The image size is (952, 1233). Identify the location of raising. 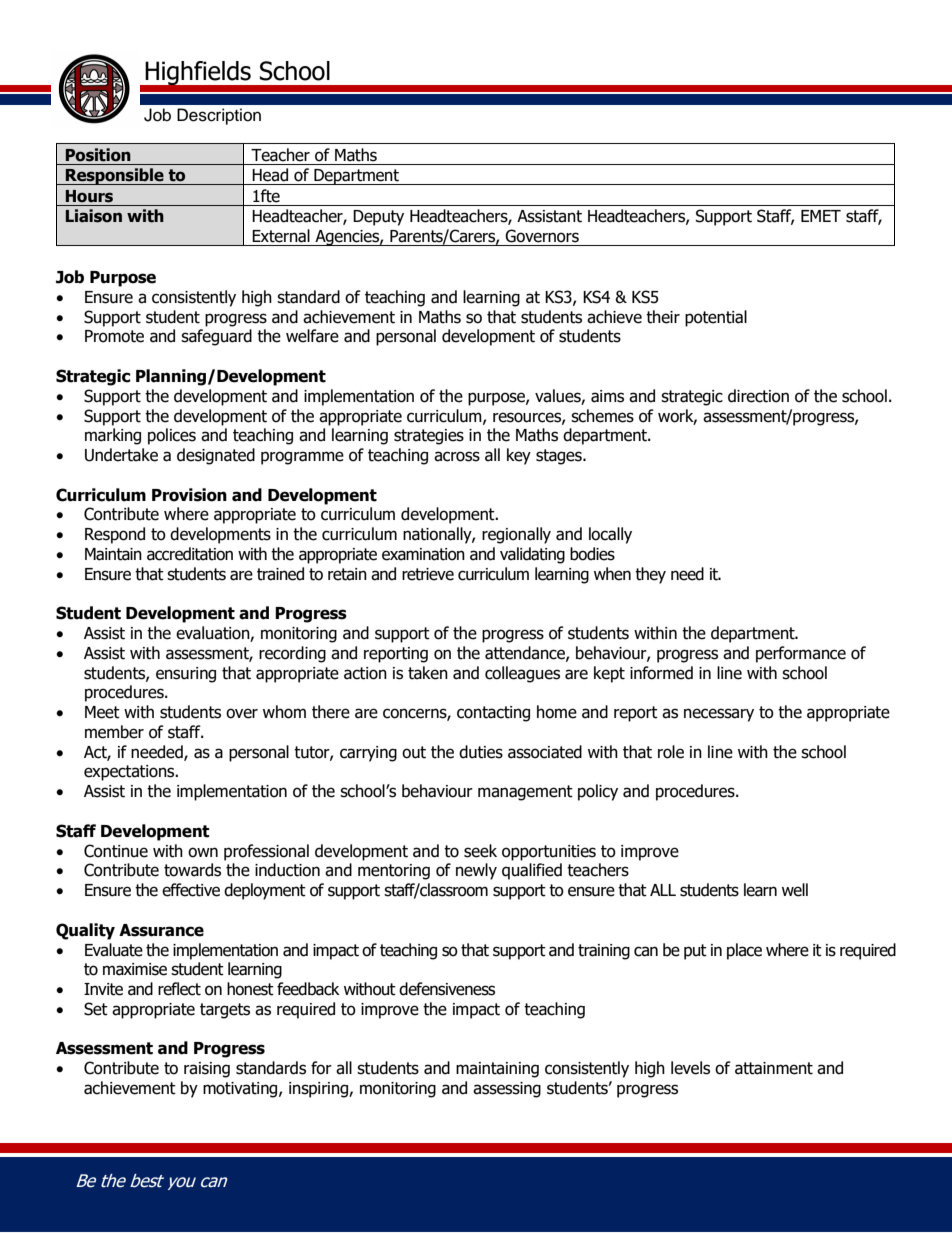
(207, 1070).
